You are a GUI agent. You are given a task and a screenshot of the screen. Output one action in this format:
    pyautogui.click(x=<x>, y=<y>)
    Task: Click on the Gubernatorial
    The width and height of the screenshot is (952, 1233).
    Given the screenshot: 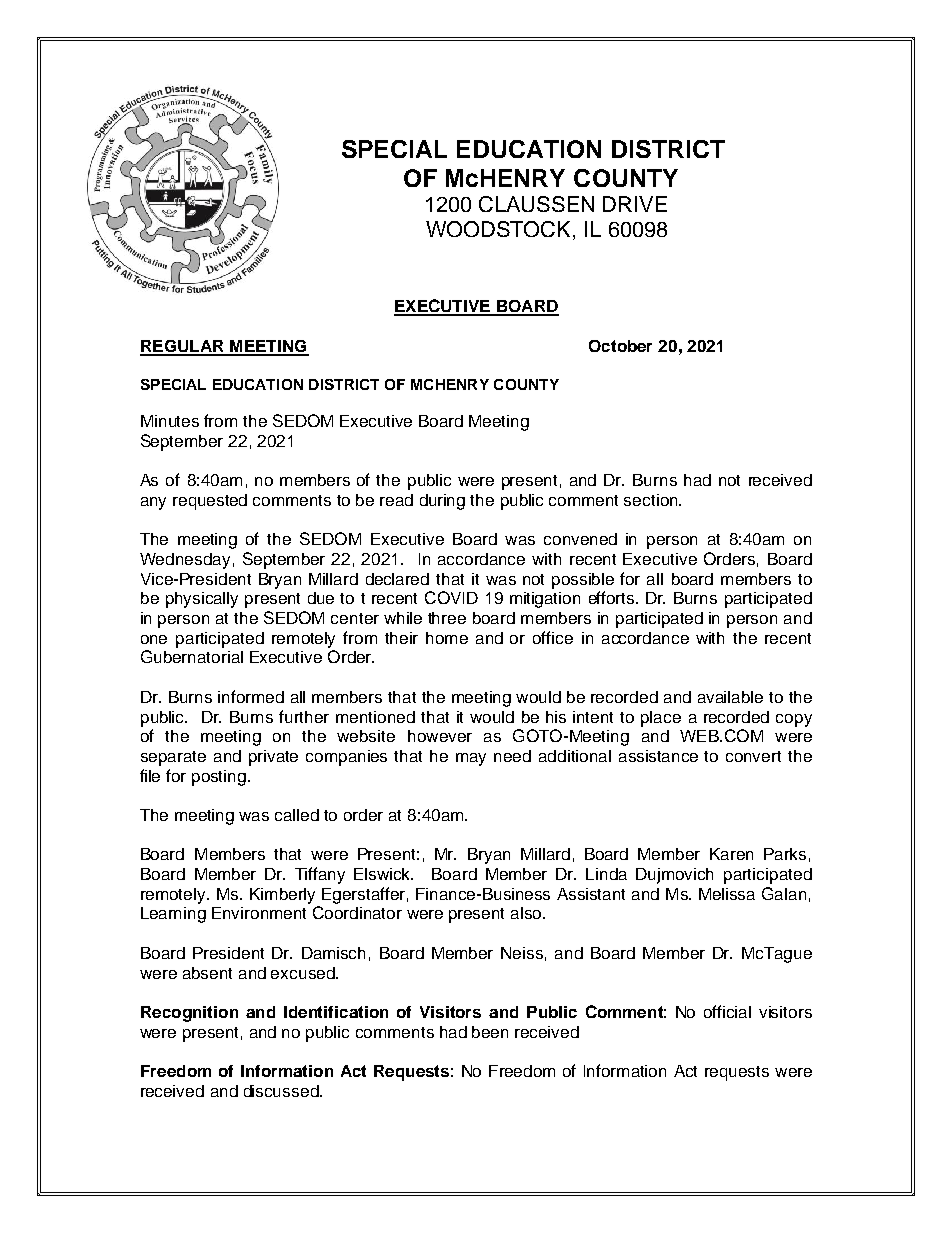 What is the action you would take?
    pyautogui.click(x=192, y=656)
